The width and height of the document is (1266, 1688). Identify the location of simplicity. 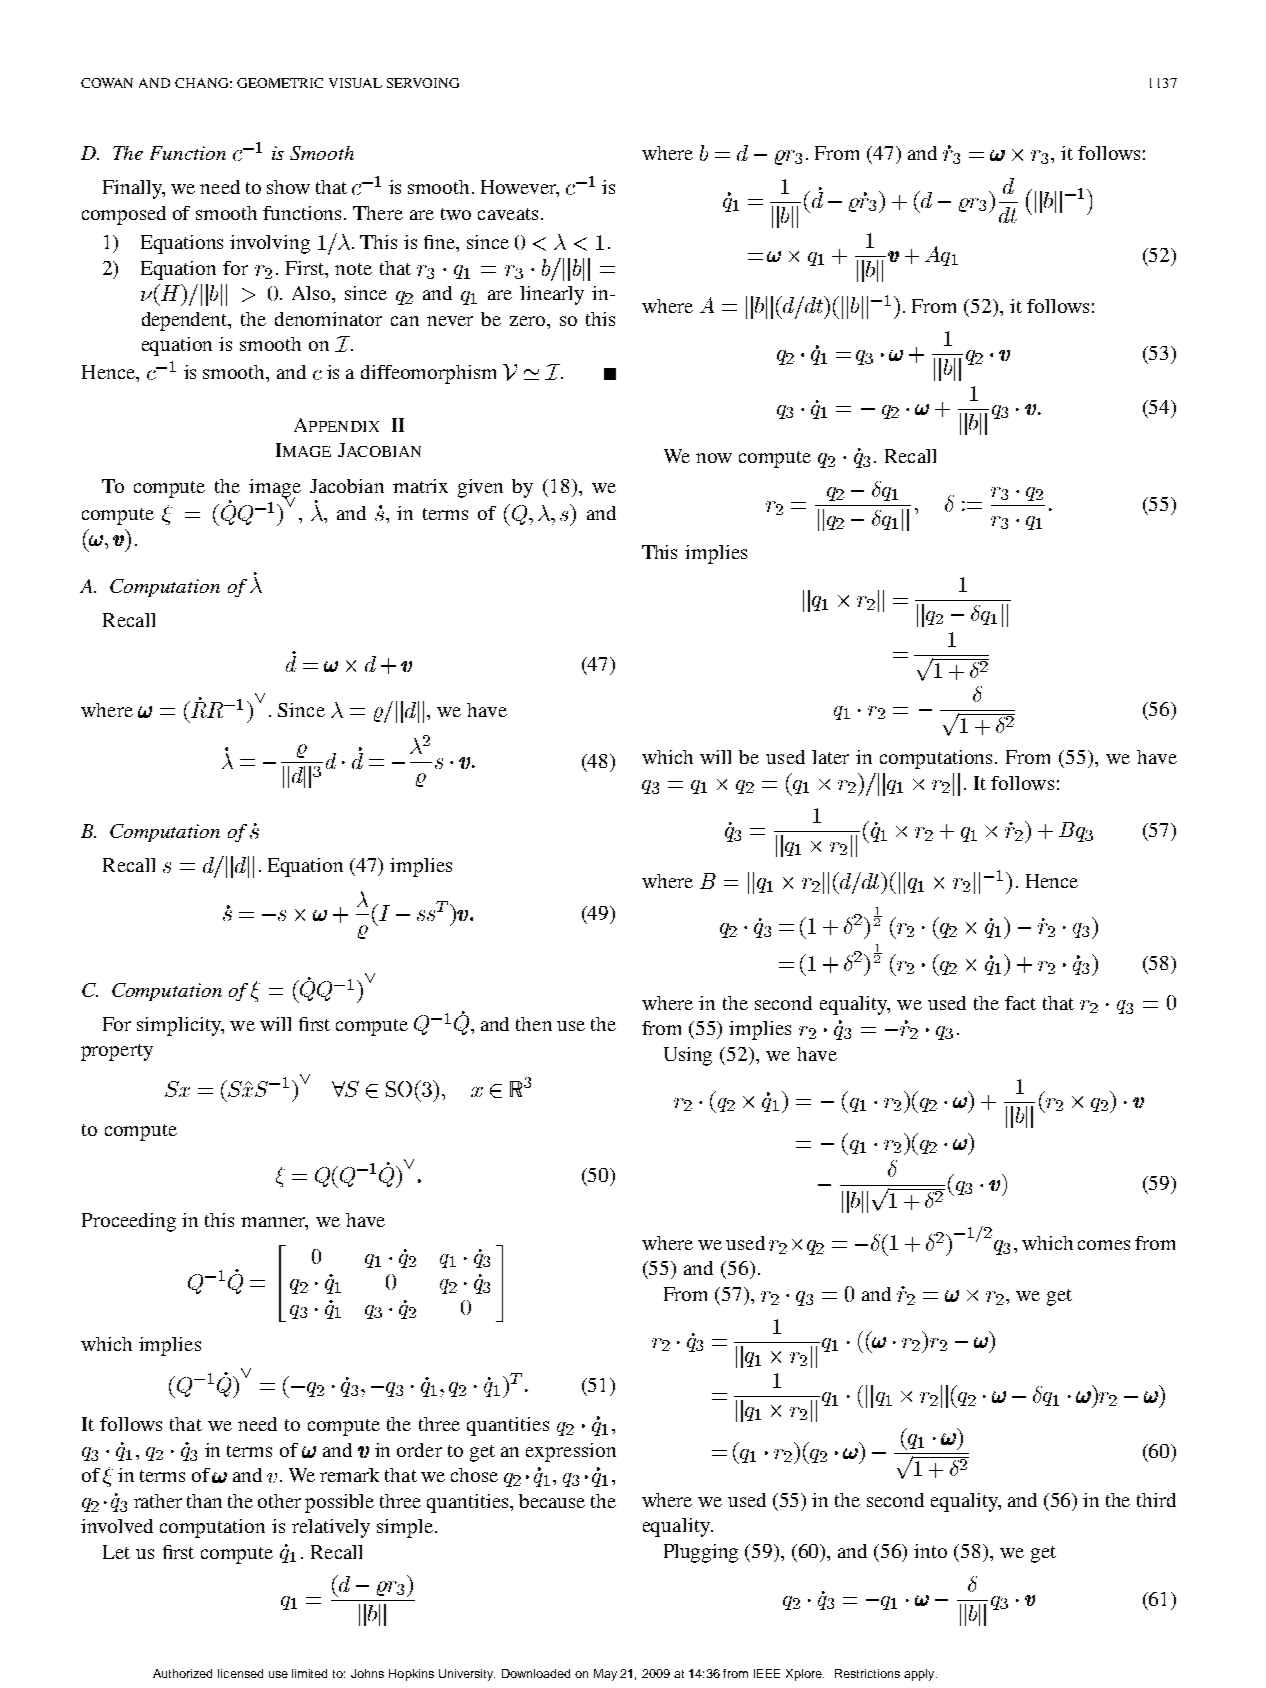
(180, 1026).
